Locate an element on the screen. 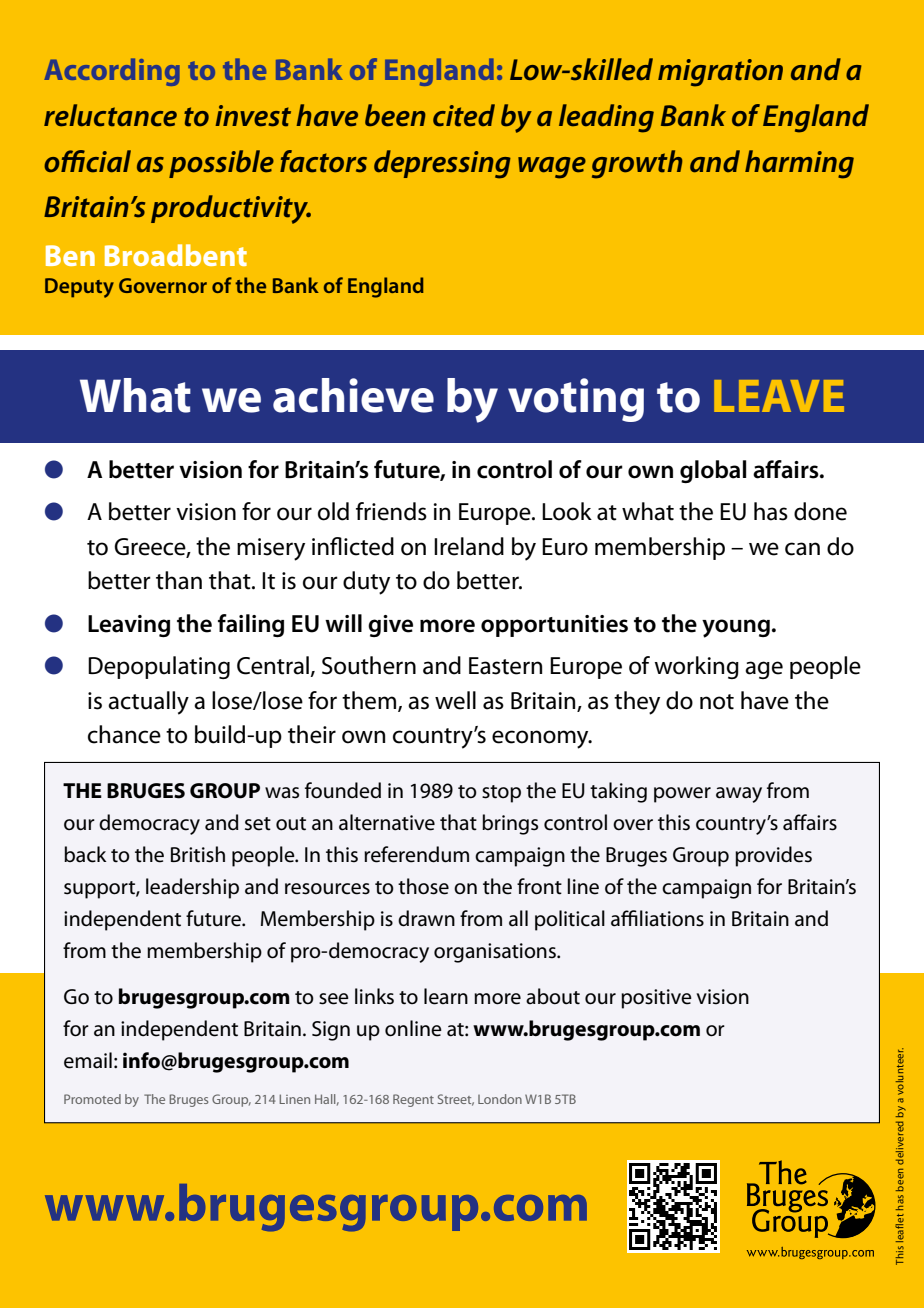 The image size is (924, 1308). reluctance is located at coordinates (110, 115).
